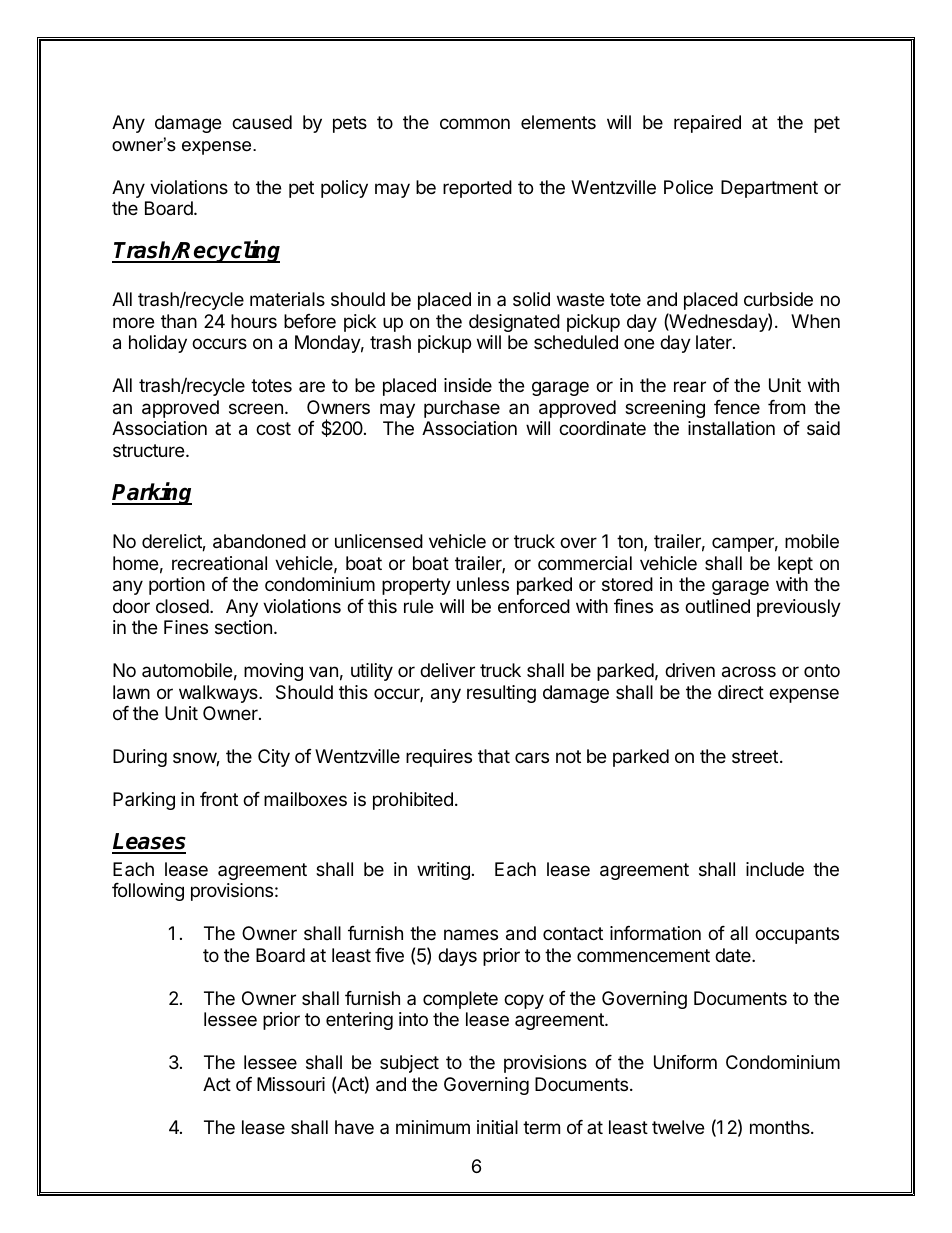  What do you see at coordinates (148, 892) in the document?
I see `following` at bounding box center [148, 892].
